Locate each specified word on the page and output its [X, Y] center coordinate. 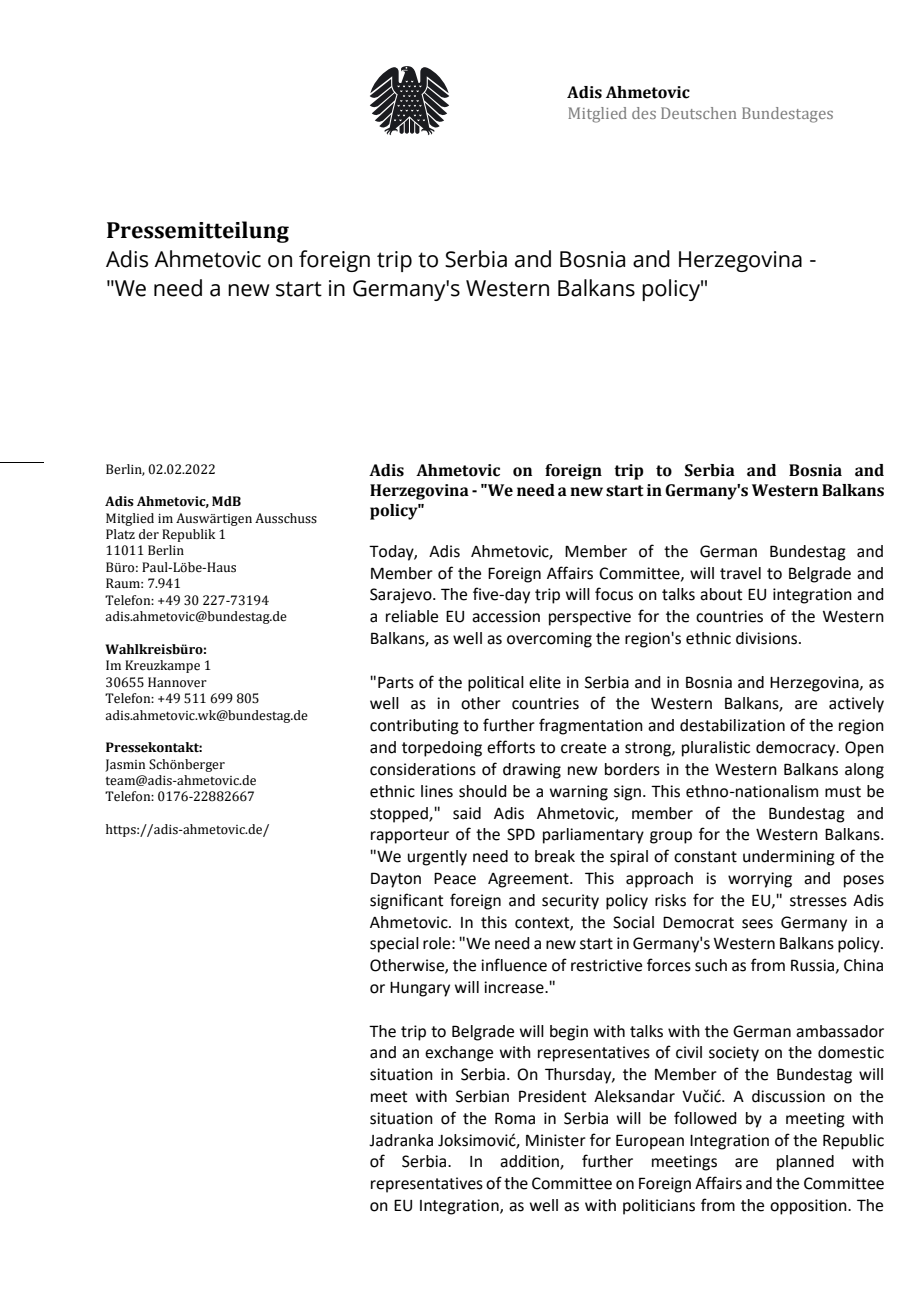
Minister [556, 1140]
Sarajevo [402, 596]
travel [740, 573]
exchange [459, 1054]
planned [805, 1163]
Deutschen [699, 113]
